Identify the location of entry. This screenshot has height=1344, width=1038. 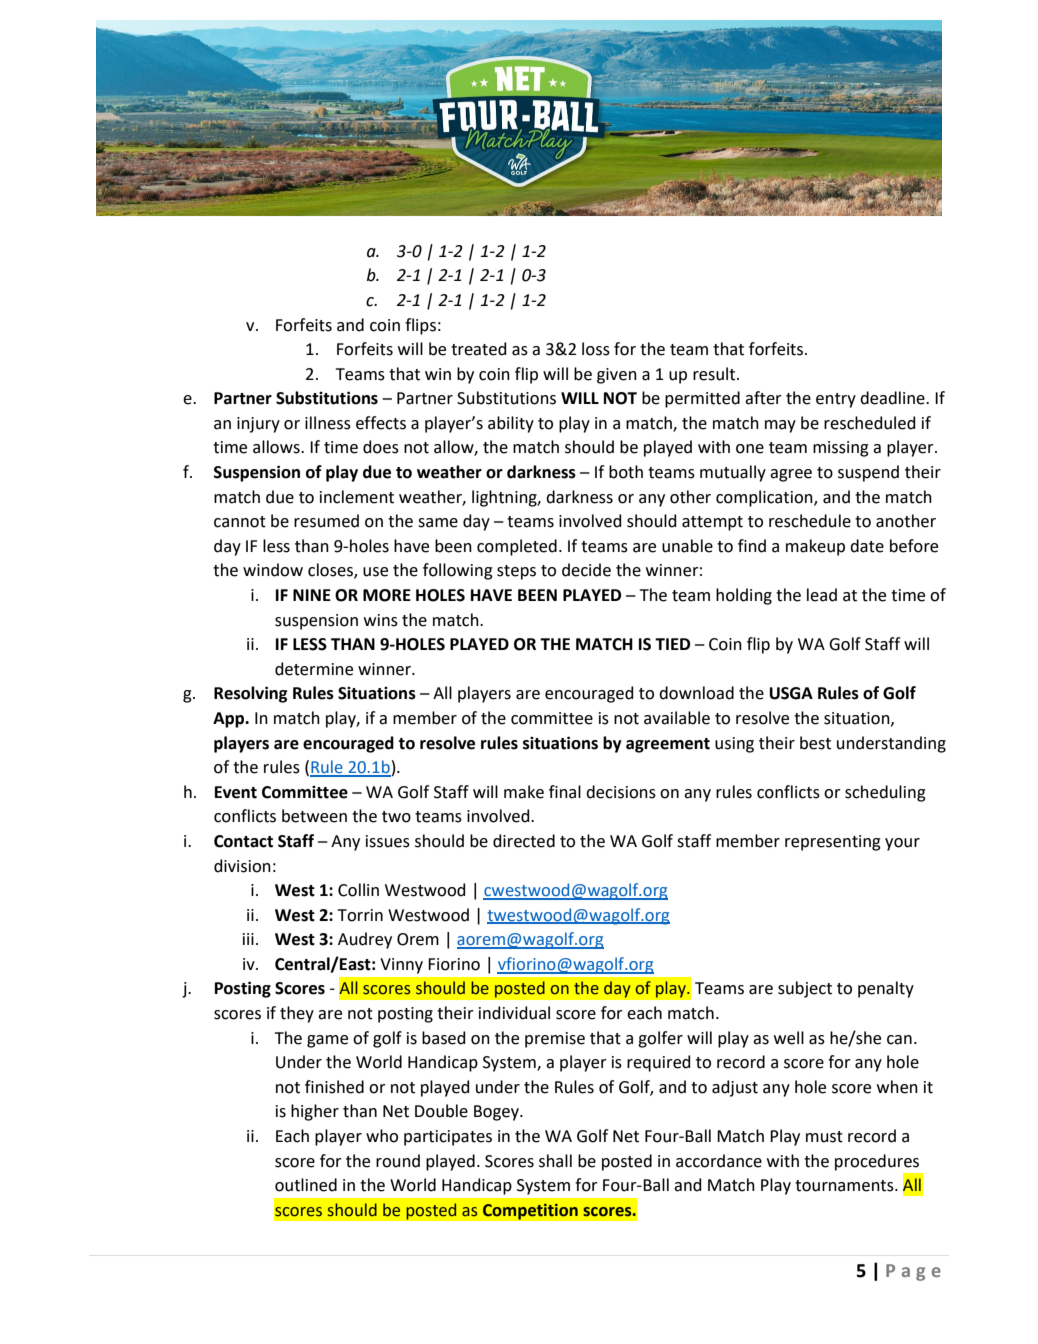
(836, 400).
